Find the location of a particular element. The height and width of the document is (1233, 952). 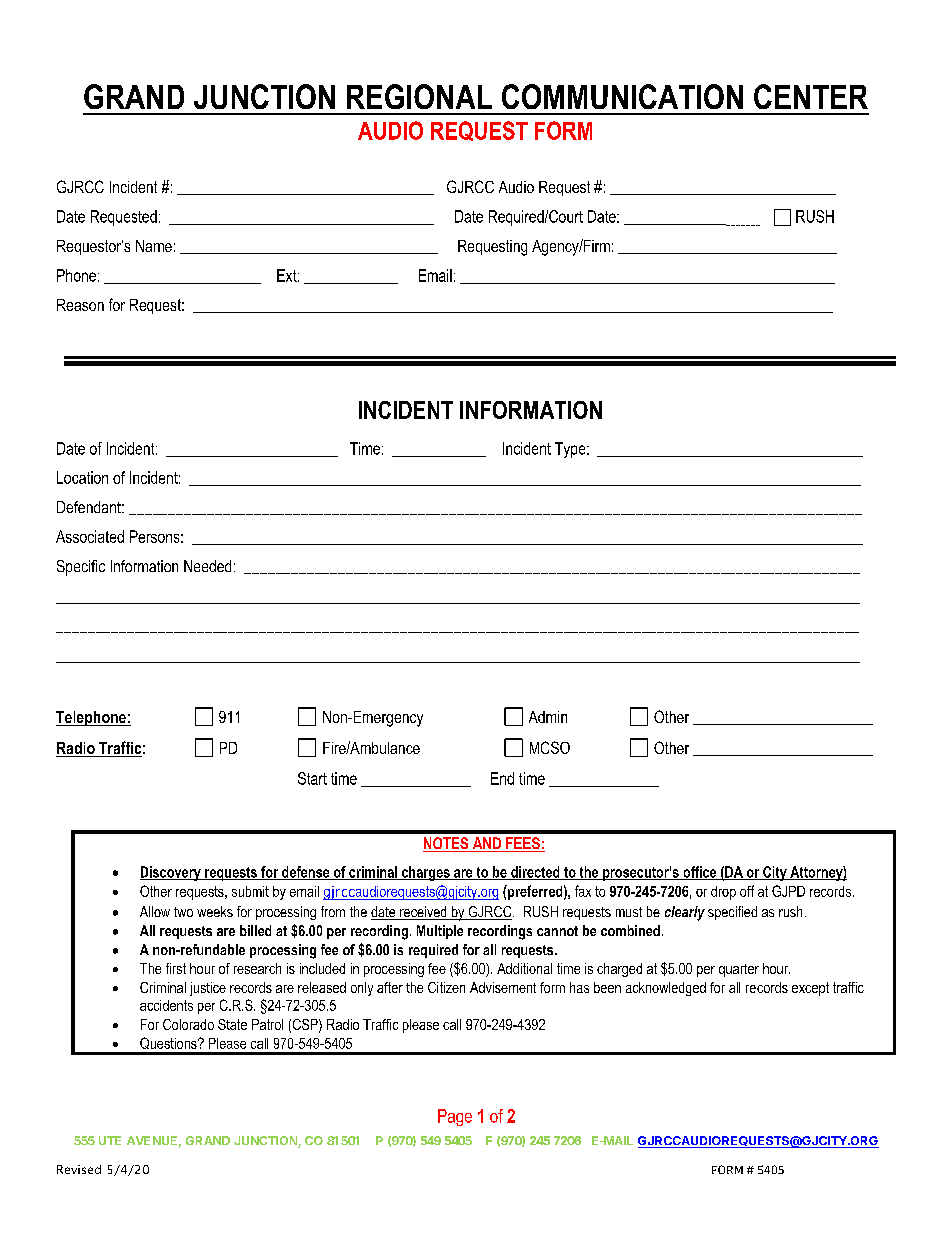

Type is located at coordinates (571, 450).
